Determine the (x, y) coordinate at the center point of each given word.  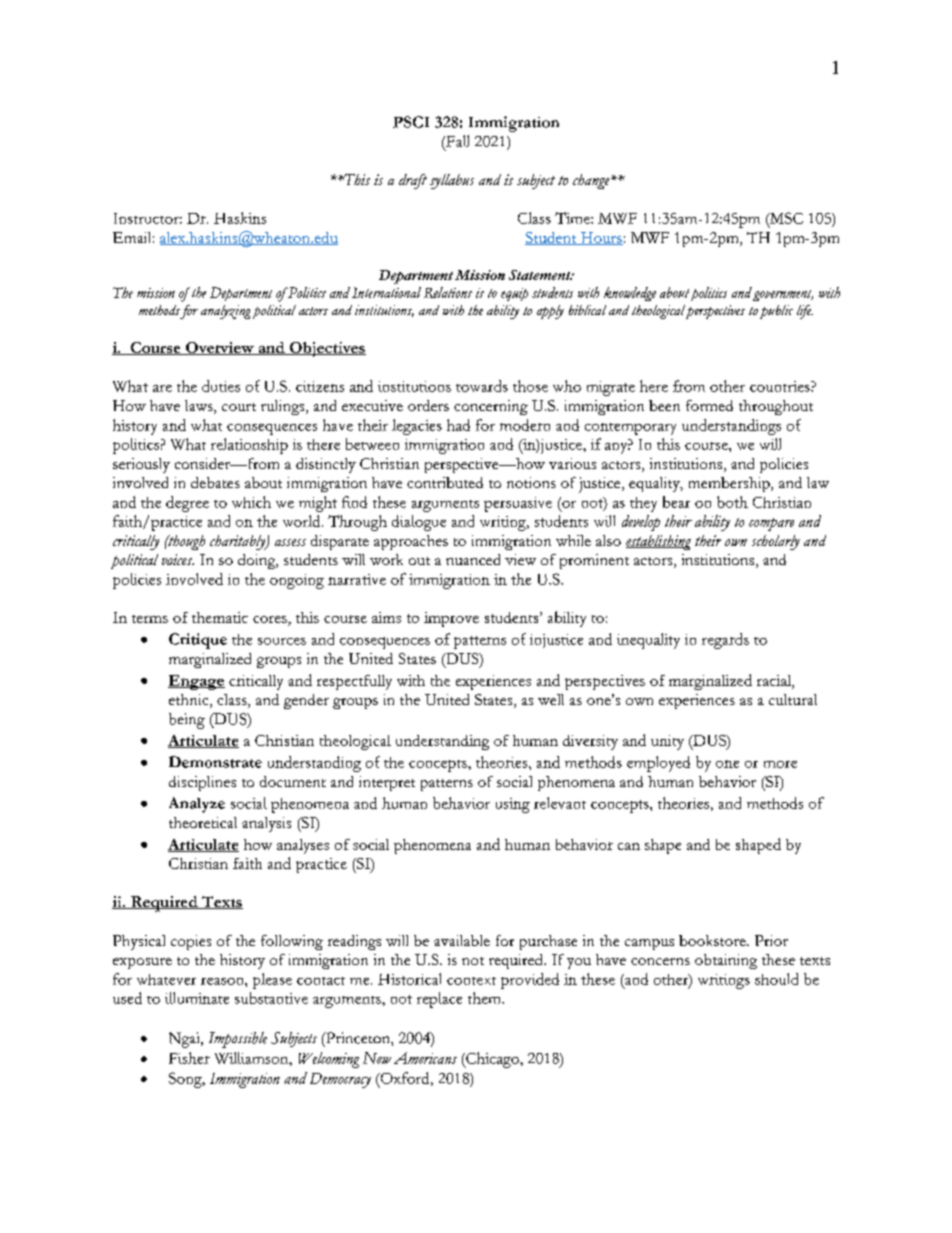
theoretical (203, 822)
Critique (198, 641)
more (780, 764)
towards (482, 386)
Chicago (492, 1060)
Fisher (189, 1058)
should (776, 979)
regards (725, 641)
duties (221, 386)
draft (413, 181)
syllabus (452, 181)
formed (709, 405)
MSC (785, 219)
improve (451, 619)
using (513, 805)
